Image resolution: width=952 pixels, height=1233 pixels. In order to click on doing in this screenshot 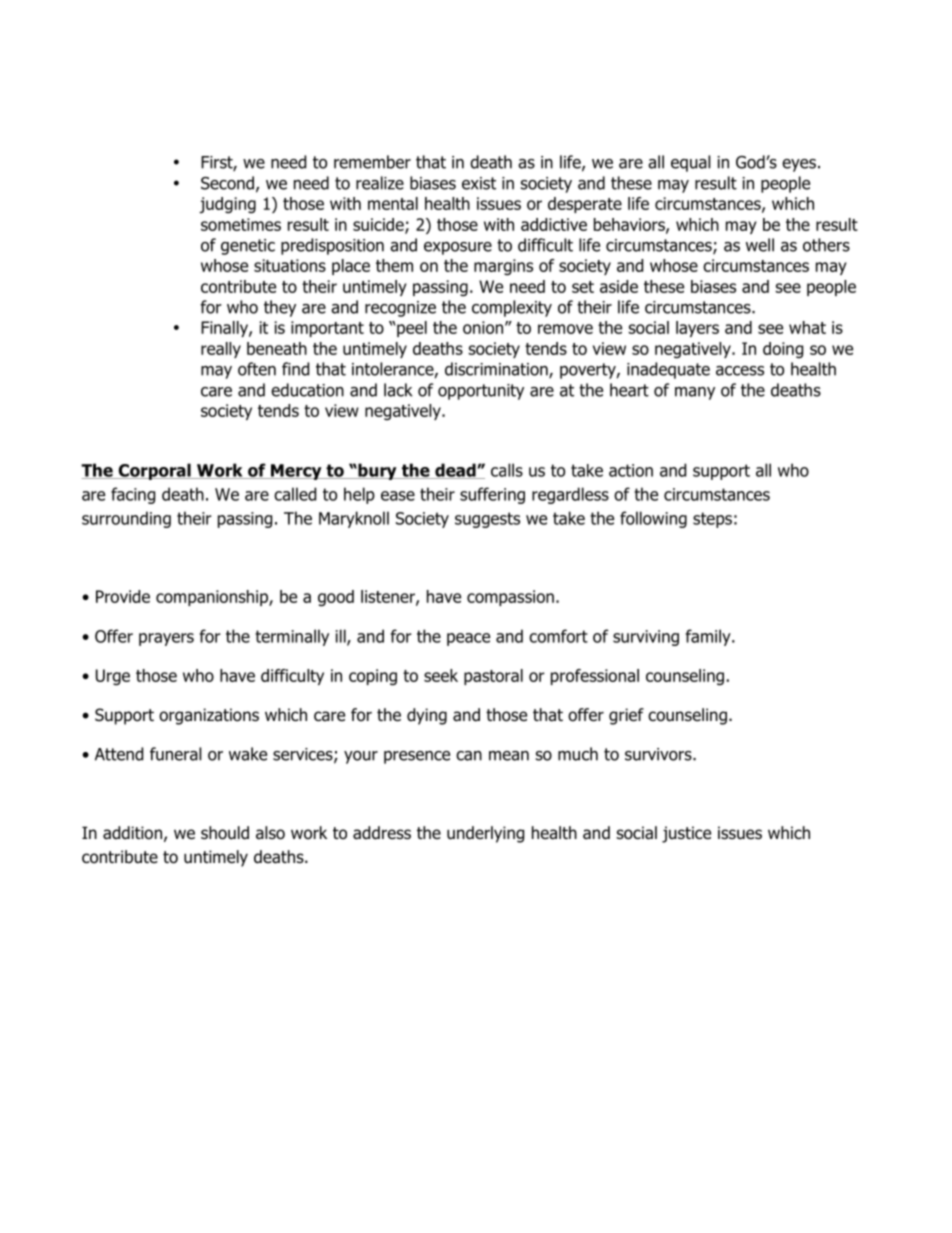, I will do `click(783, 350)`.
